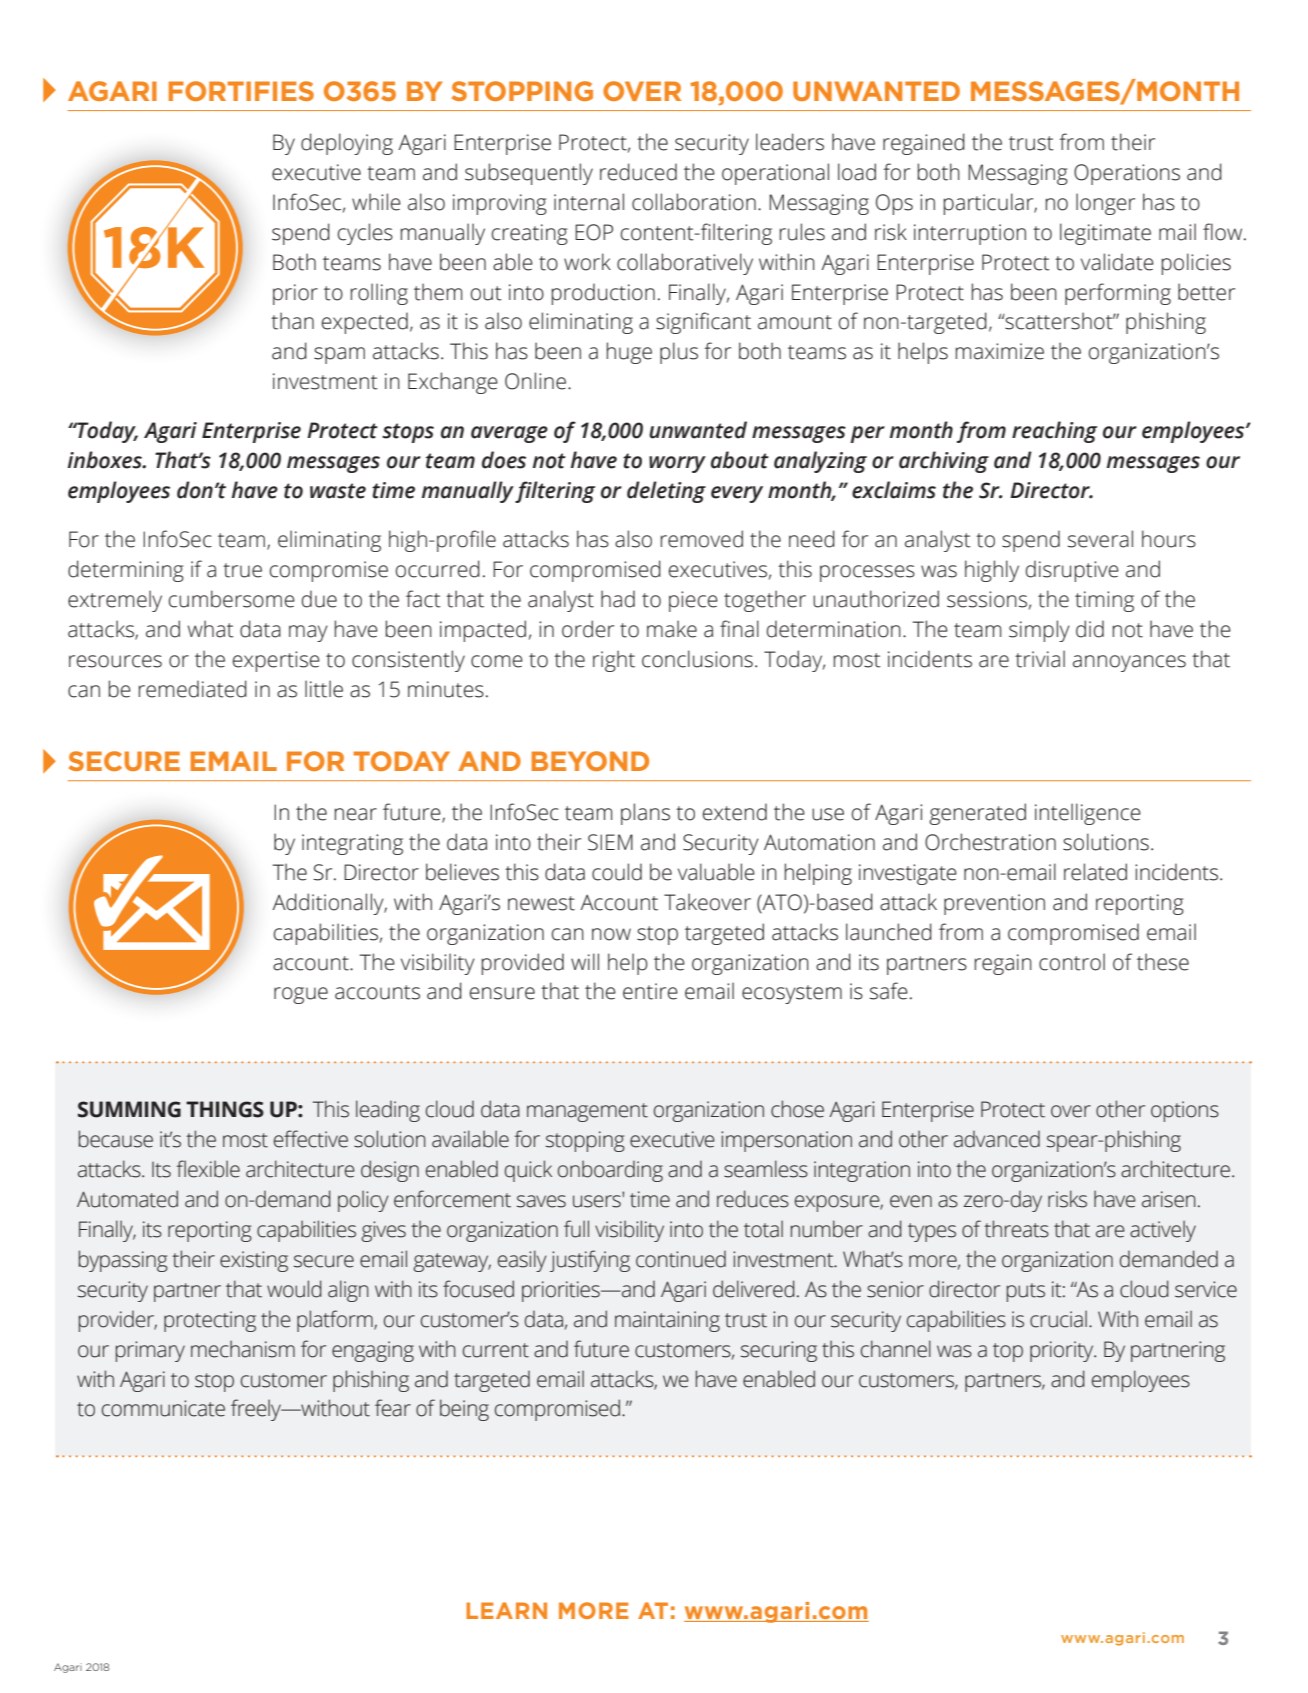  I want to click on FORTIFIES, so click(241, 91).
